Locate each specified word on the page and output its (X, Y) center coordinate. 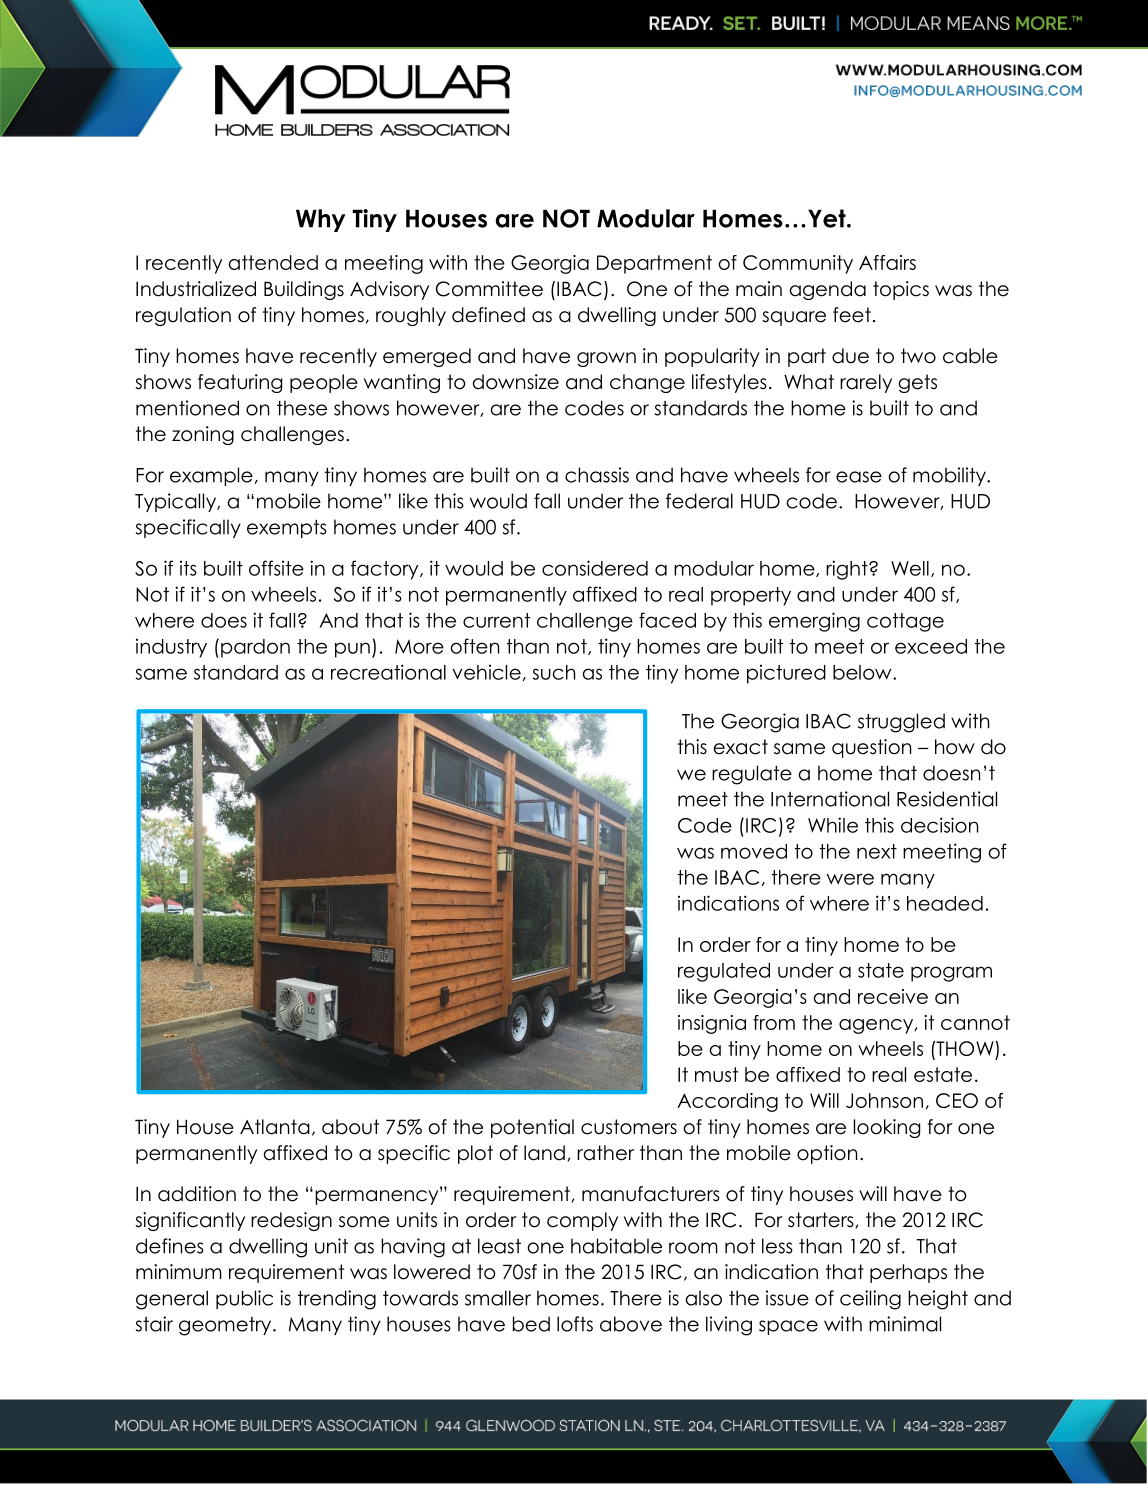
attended (273, 262)
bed (531, 1324)
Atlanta (275, 1127)
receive (893, 996)
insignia (712, 1024)
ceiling (870, 1300)
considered (595, 568)
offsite (276, 568)
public (244, 1299)
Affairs (887, 262)
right (848, 570)
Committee (489, 289)
